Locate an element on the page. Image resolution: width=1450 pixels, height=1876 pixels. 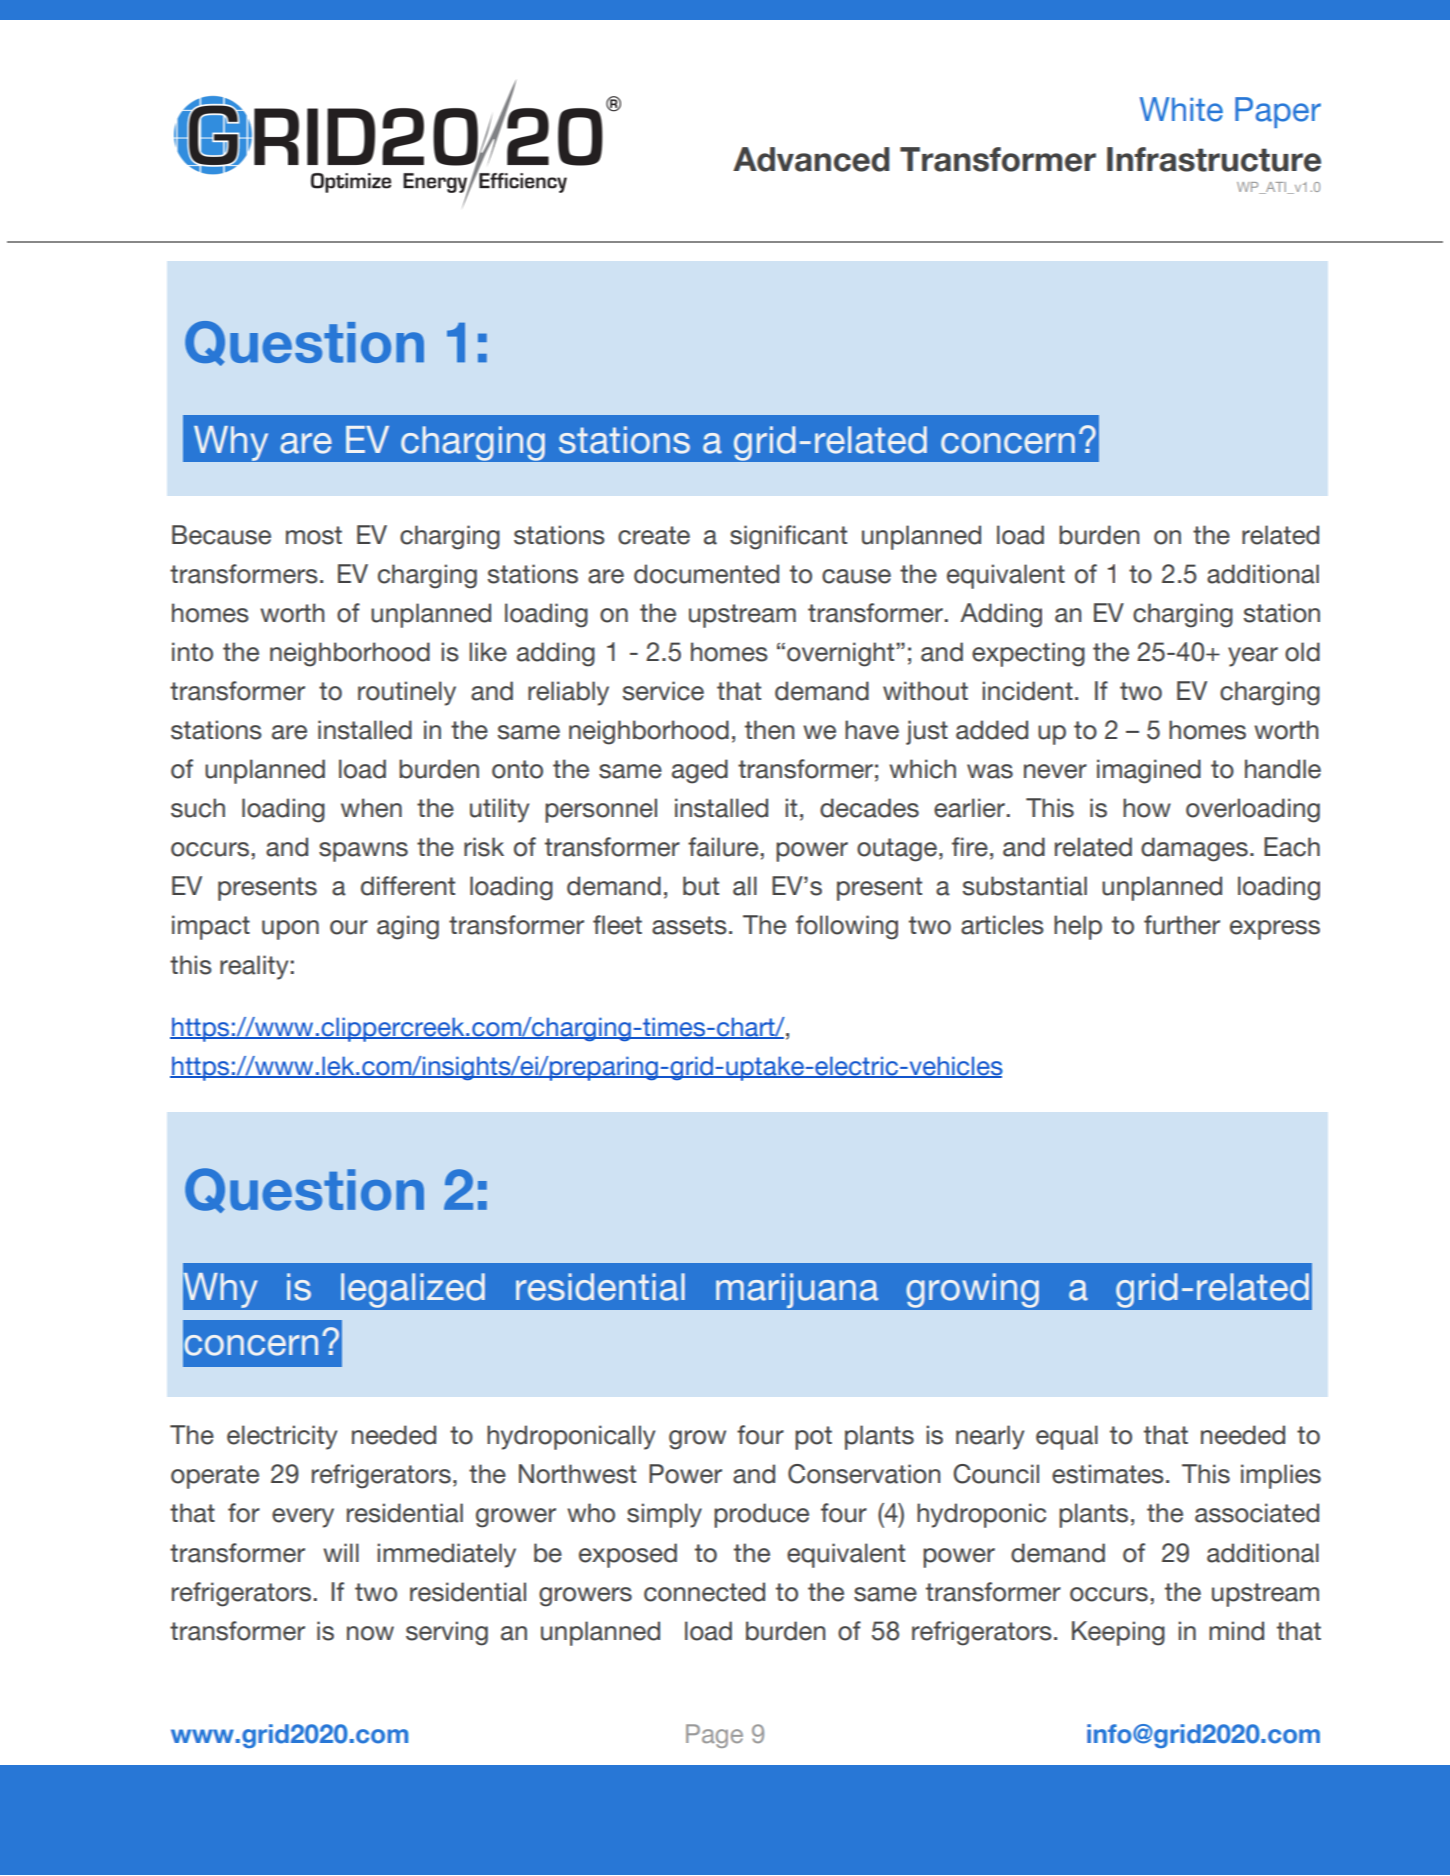
now is located at coordinates (370, 1633).
